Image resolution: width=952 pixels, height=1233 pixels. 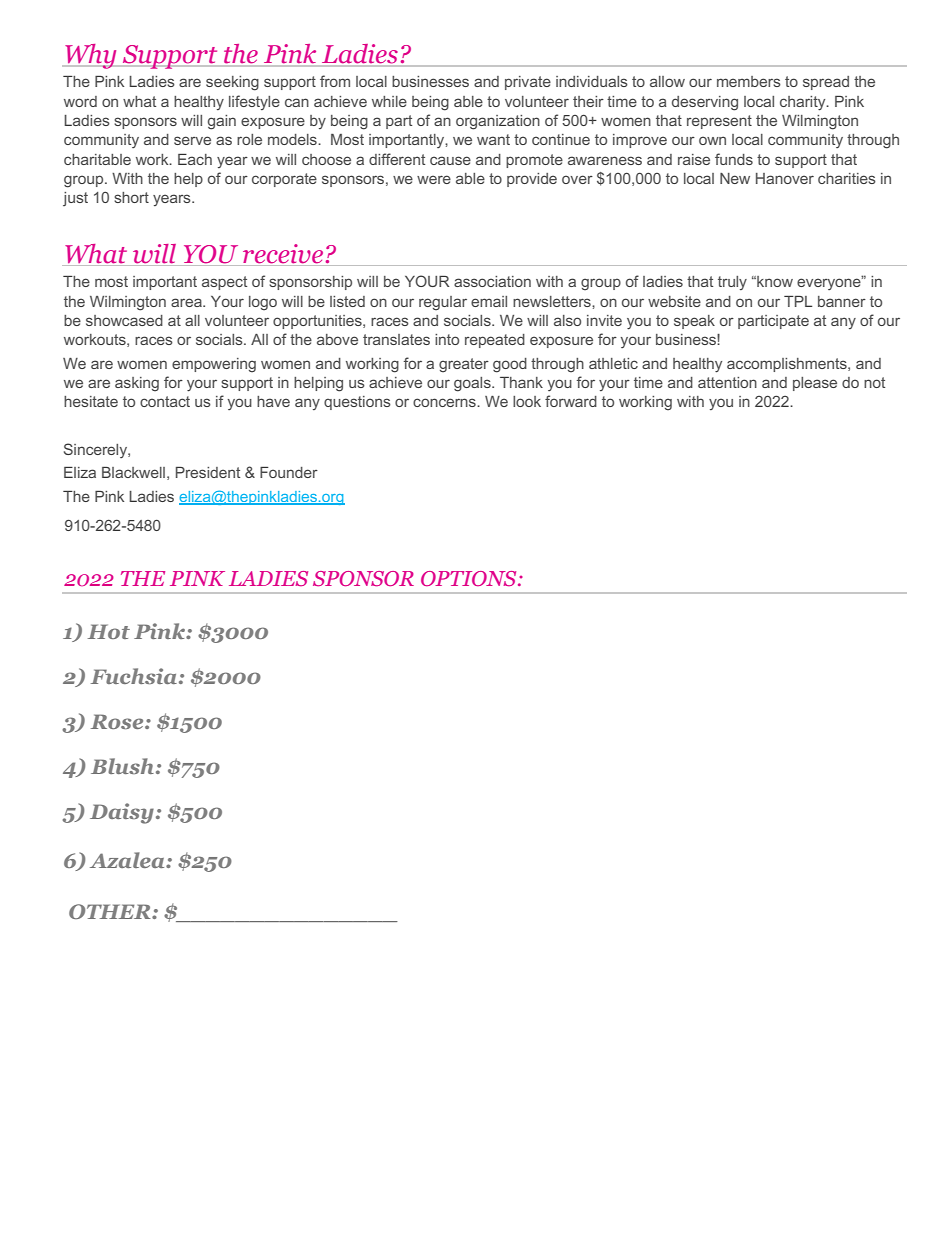 I want to click on Fuchsia, so click(x=135, y=676).
